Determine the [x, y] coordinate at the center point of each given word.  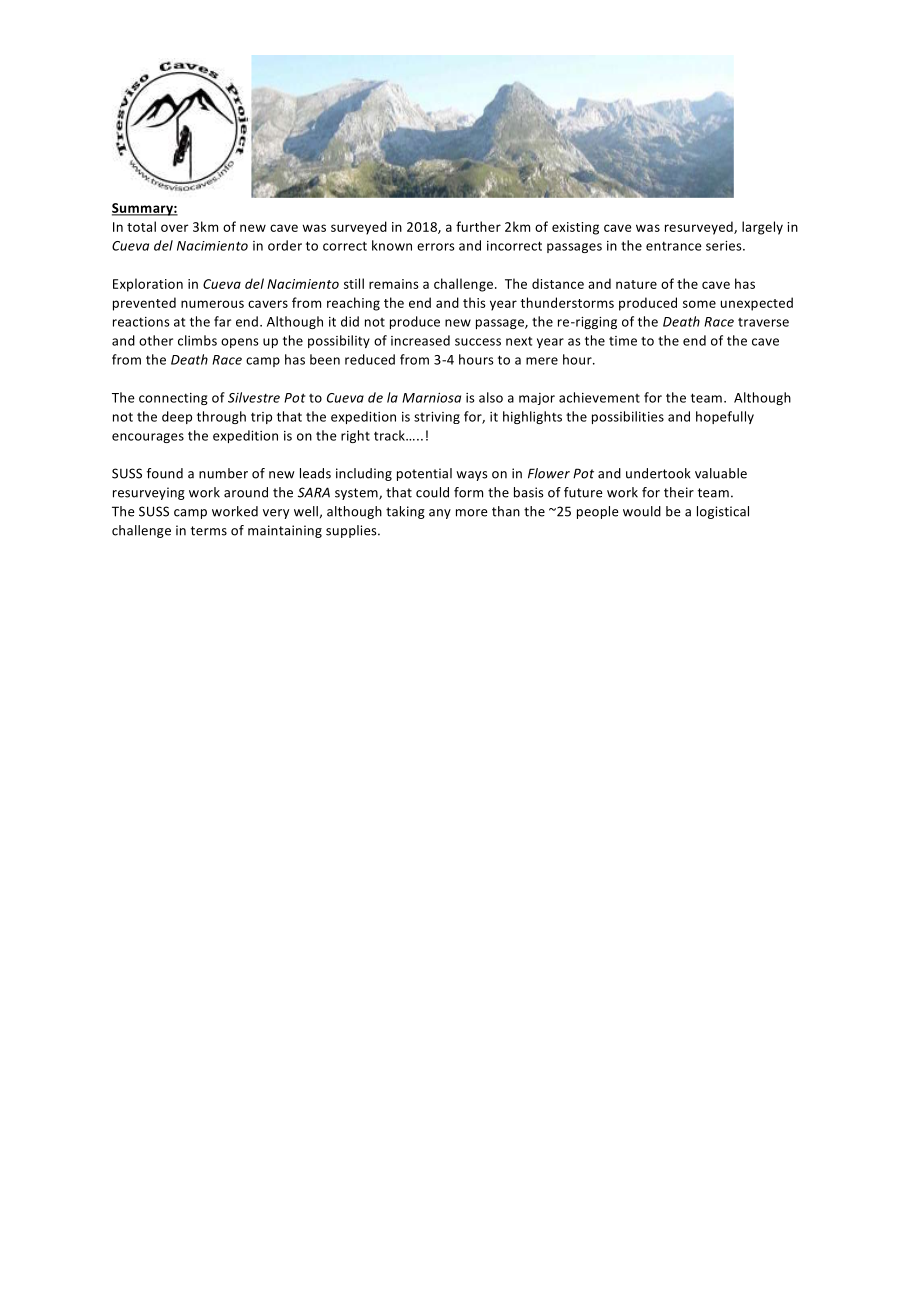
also [491, 397]
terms [209, 531]
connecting [173, 399]
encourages [148, 438]
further [478, 226]
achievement [599, 397]
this [474, 302]
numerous [212, 304]
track [391, 435]
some [699, 304]
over [175, 228]
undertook [658, 473]
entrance [674, 246]
